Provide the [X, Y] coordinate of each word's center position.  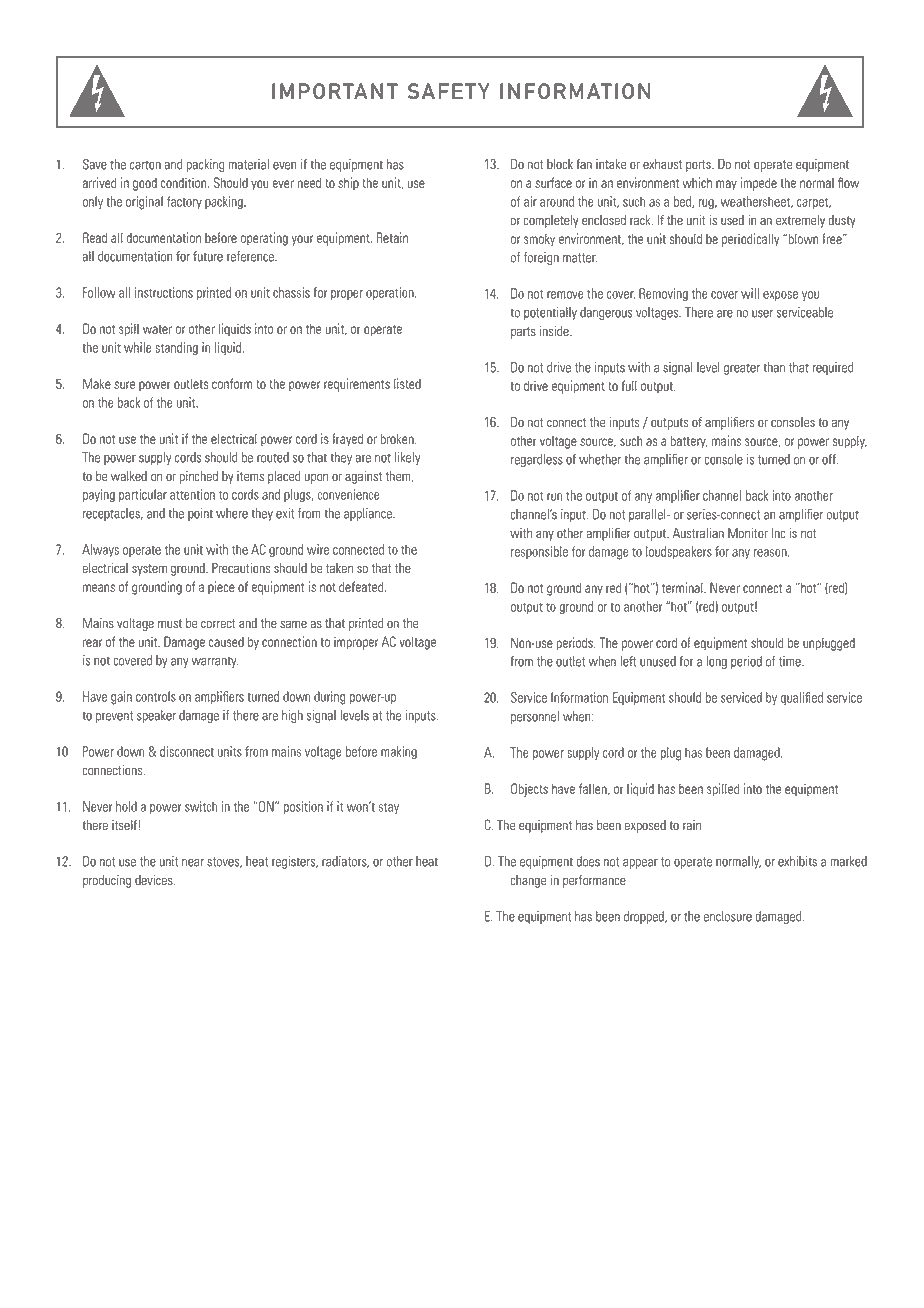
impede [758, 184]
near [193, 863]
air [530, 201]
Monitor [748, 533]
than [774, 367]
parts [523, 333]
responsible [539, 552]
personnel [535, 717]
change [528, 881]
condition [185, 182]
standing [176, 349]
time [791, 661]
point [200, 514]
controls [156, 696]
